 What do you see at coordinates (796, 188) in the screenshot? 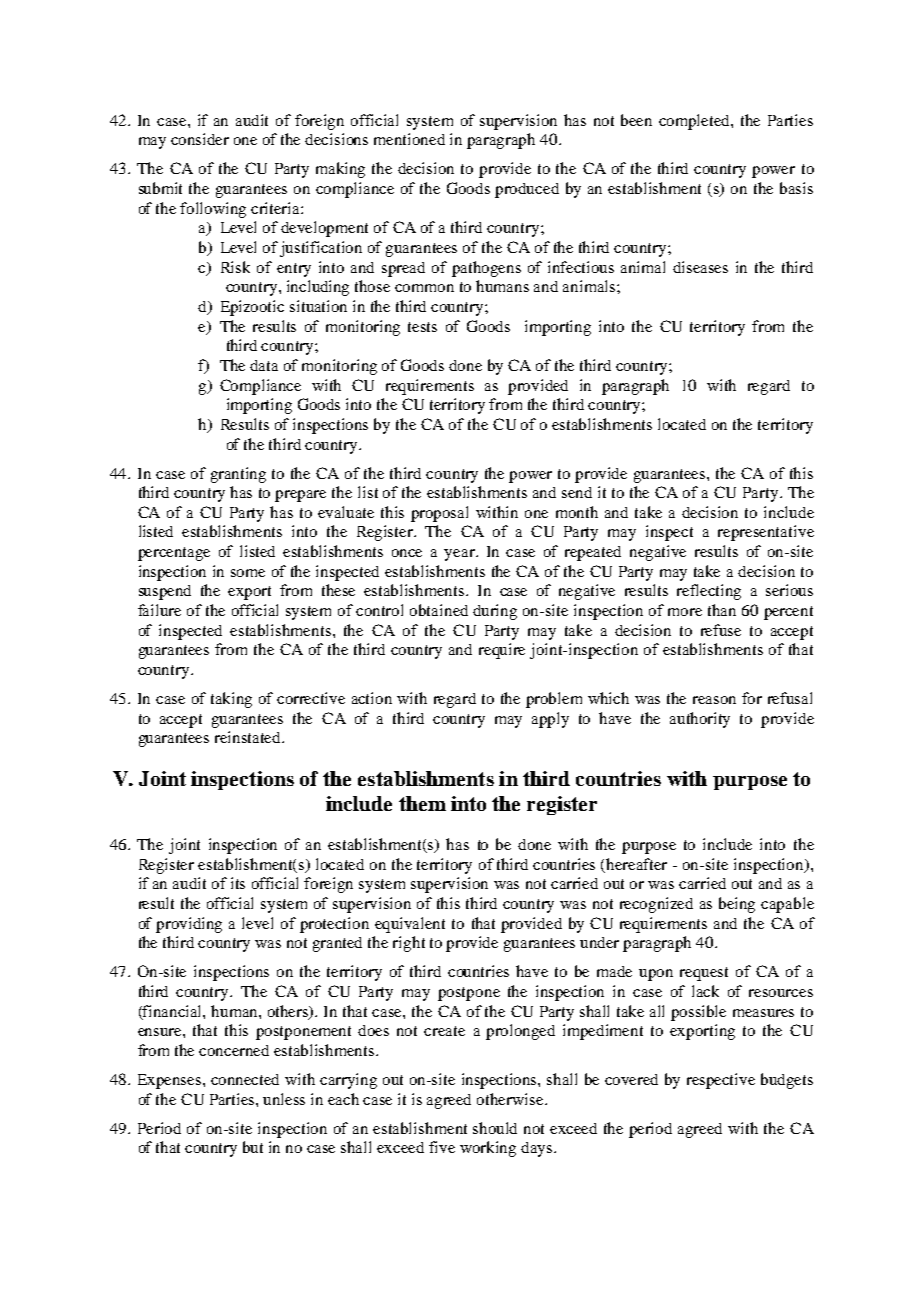
I see `basis` at bounding box center [796, 188].
